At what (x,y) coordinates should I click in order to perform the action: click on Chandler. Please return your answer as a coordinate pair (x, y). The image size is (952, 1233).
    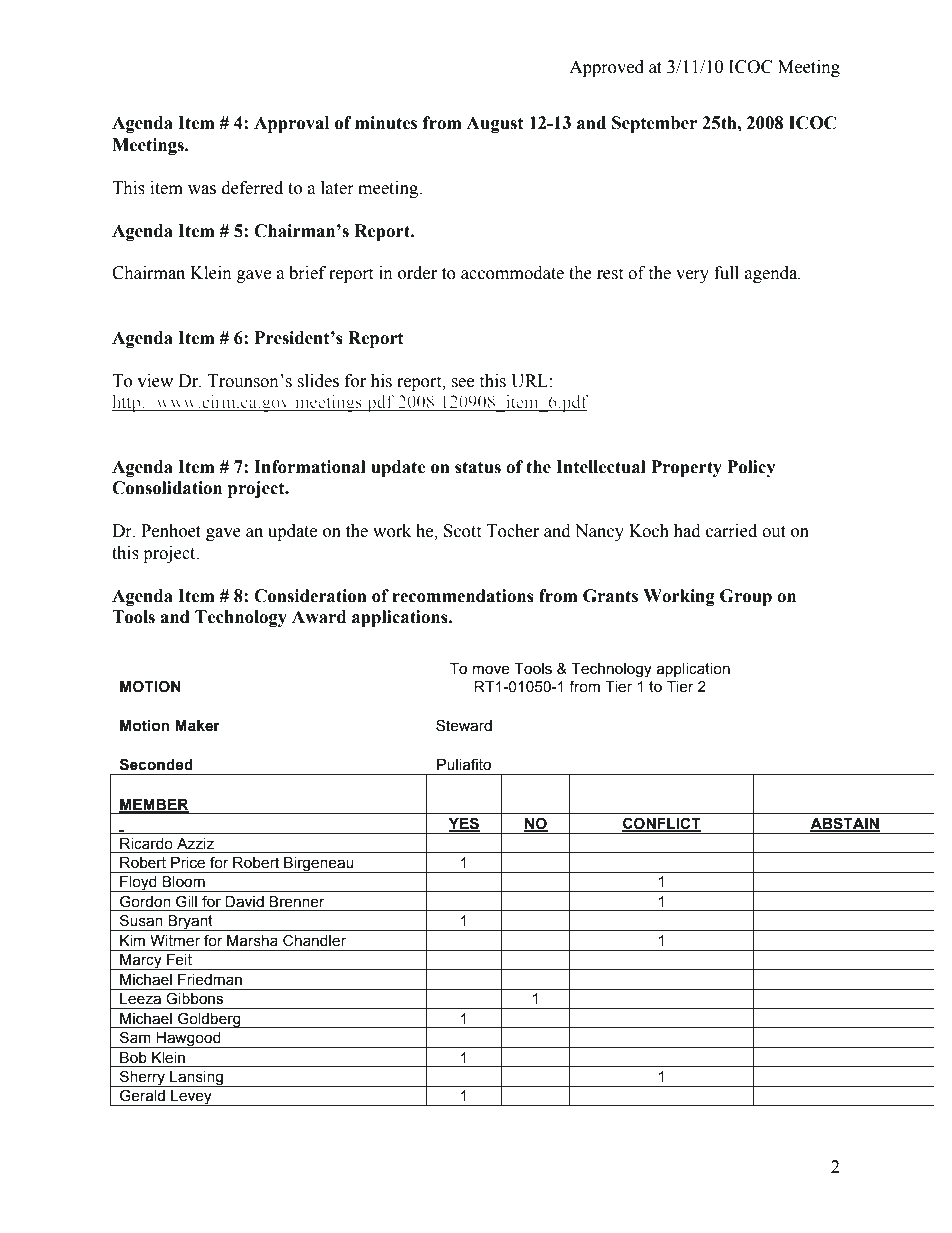
    Looking at the image, I should click on (314, 940).
